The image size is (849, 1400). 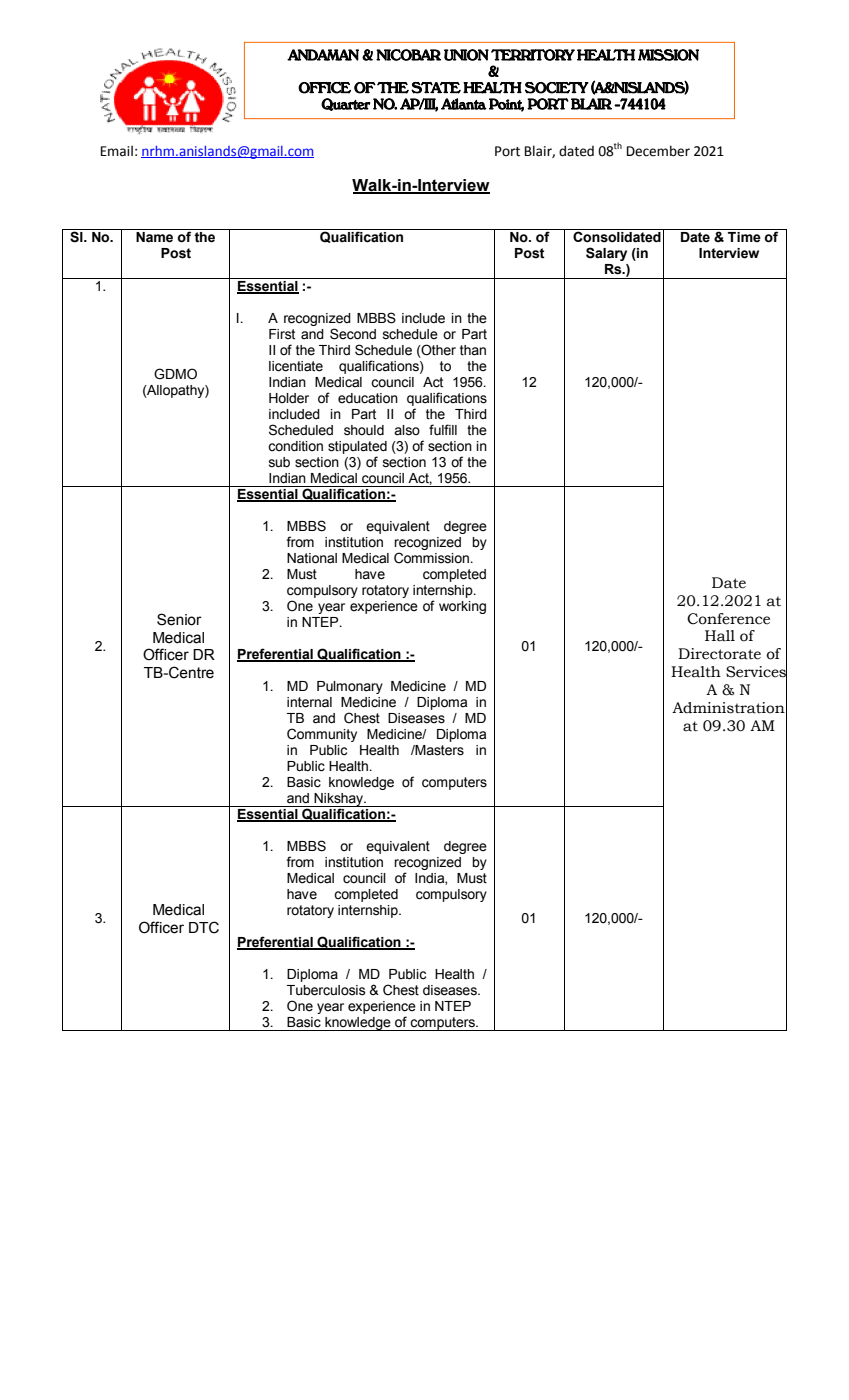 I want to click on sub, so click(x=279, y=462).
